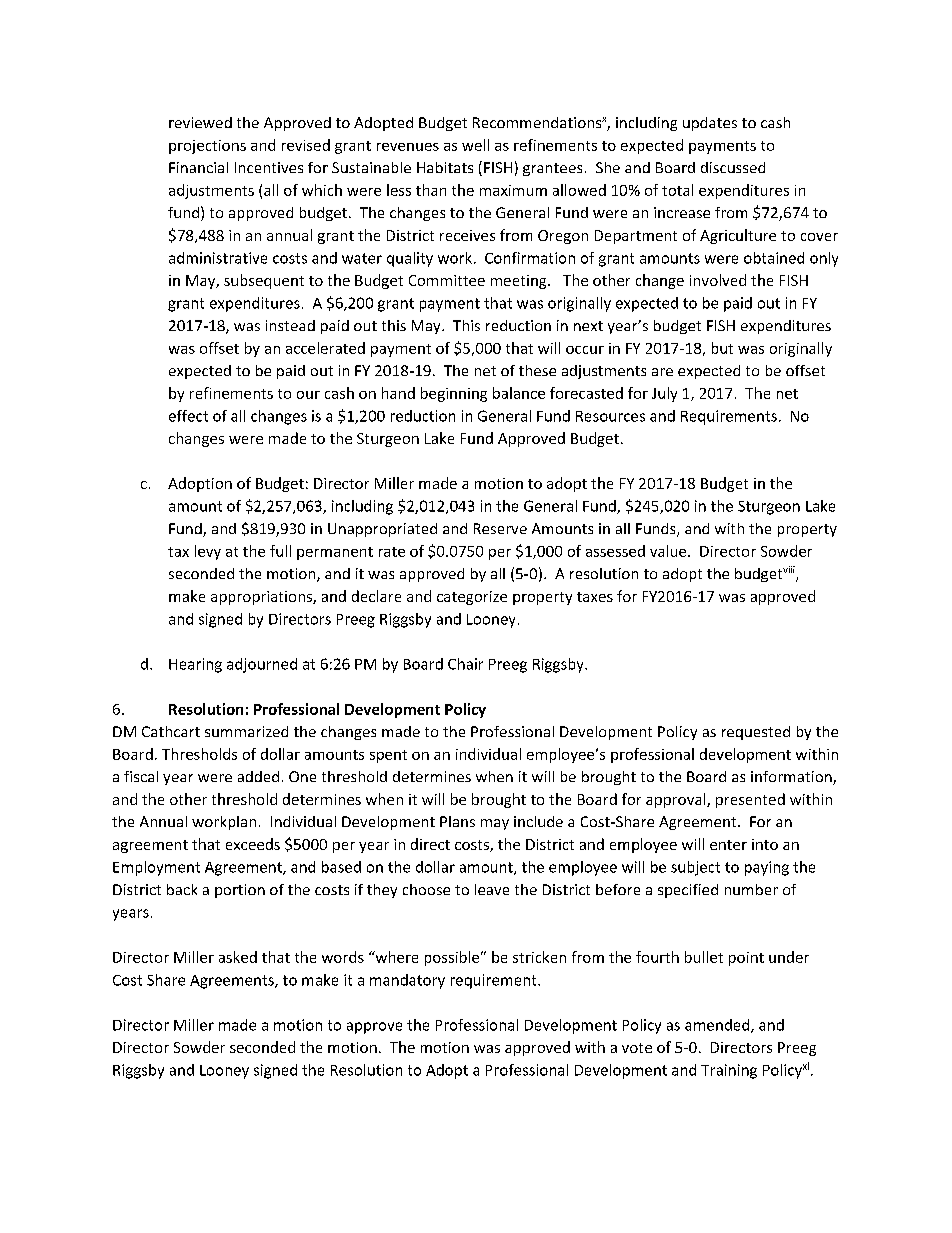  I want to click on mandatory, so click(407, 981).
